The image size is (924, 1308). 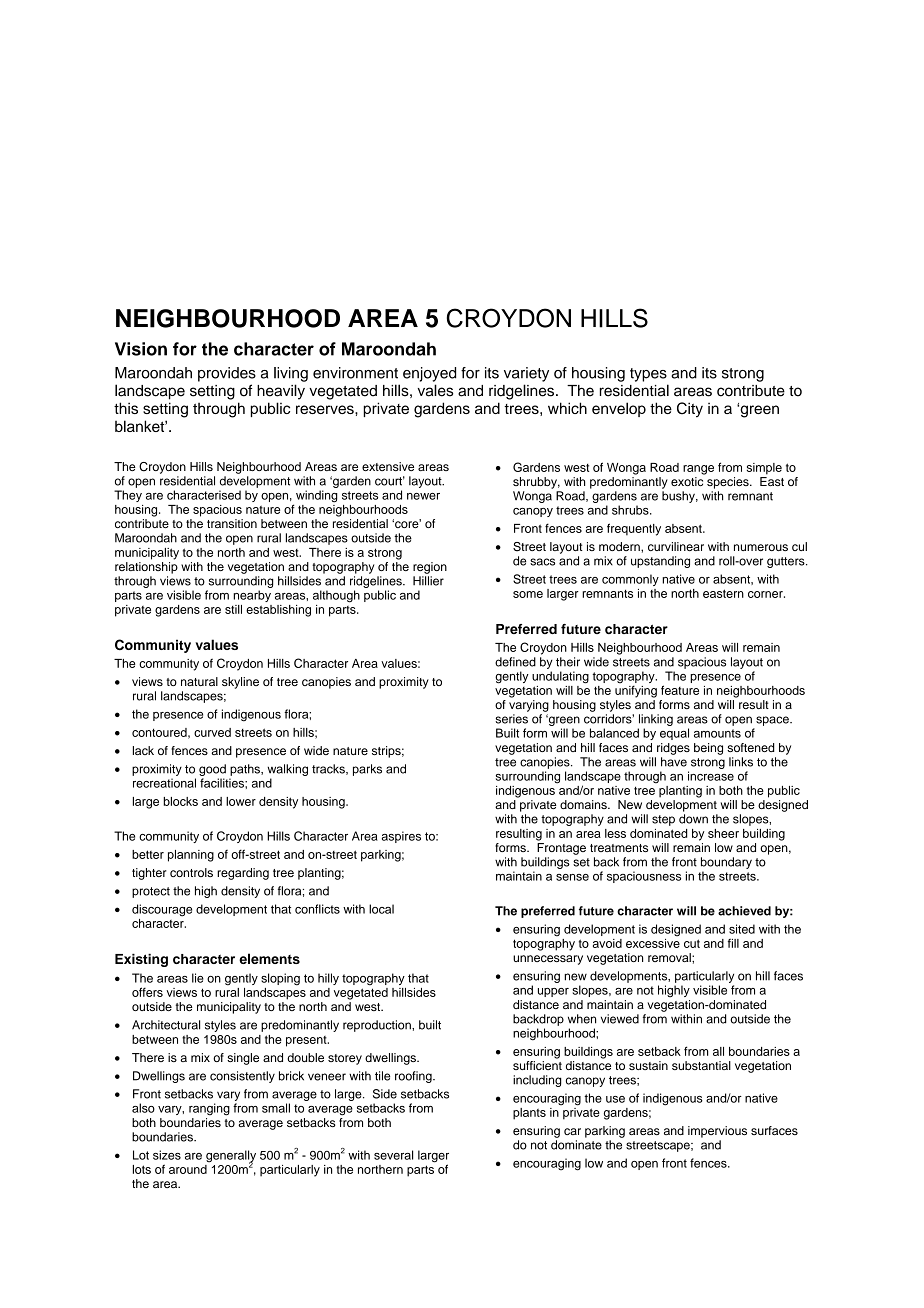 What do you see at coordinates (648, 375) in the screenshot?
I see `types` at bounding box center [648, 375].
